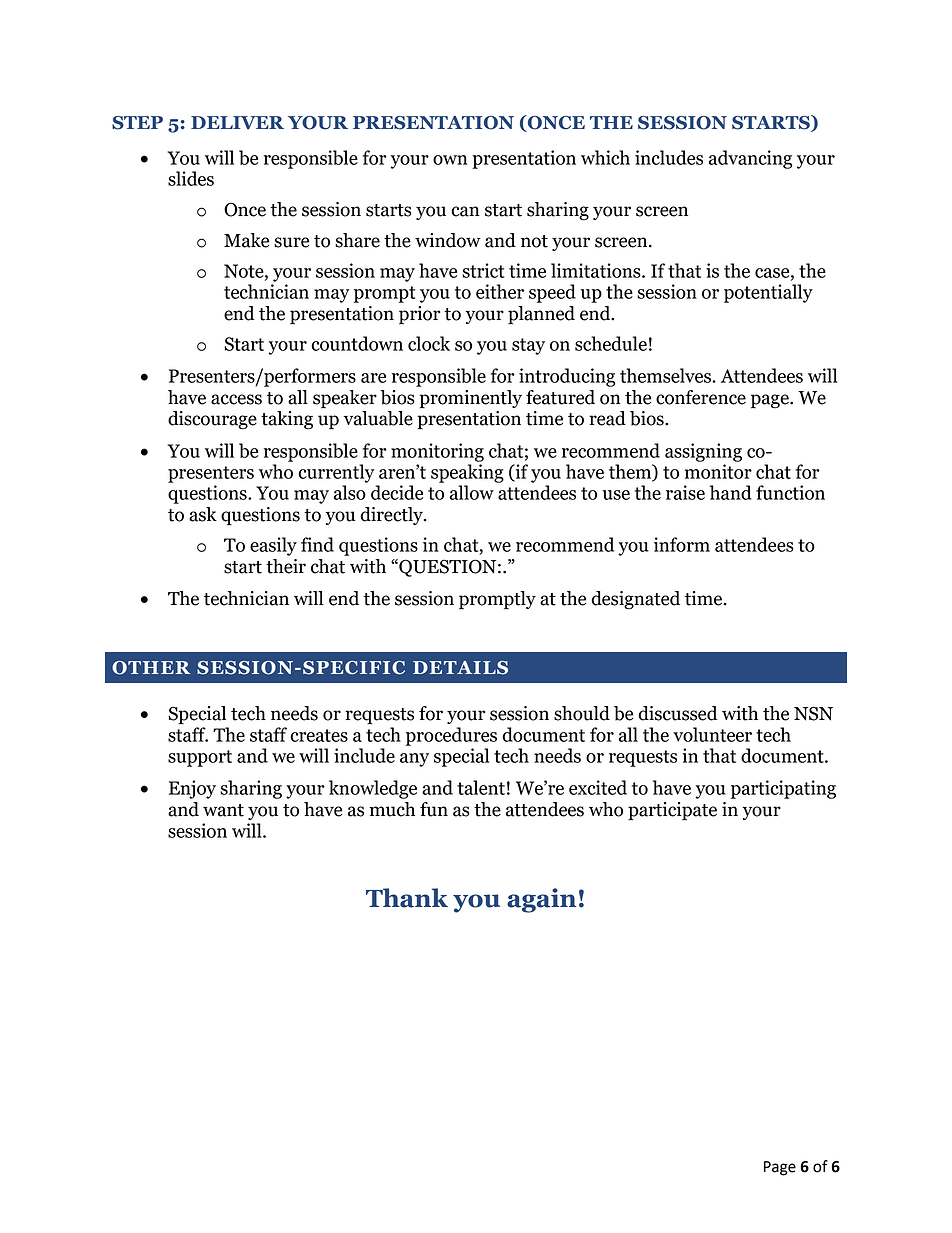 The image size is (952, 1233). Describe the element at coordinates (465, 211) in the page. I see `can` at that location.
